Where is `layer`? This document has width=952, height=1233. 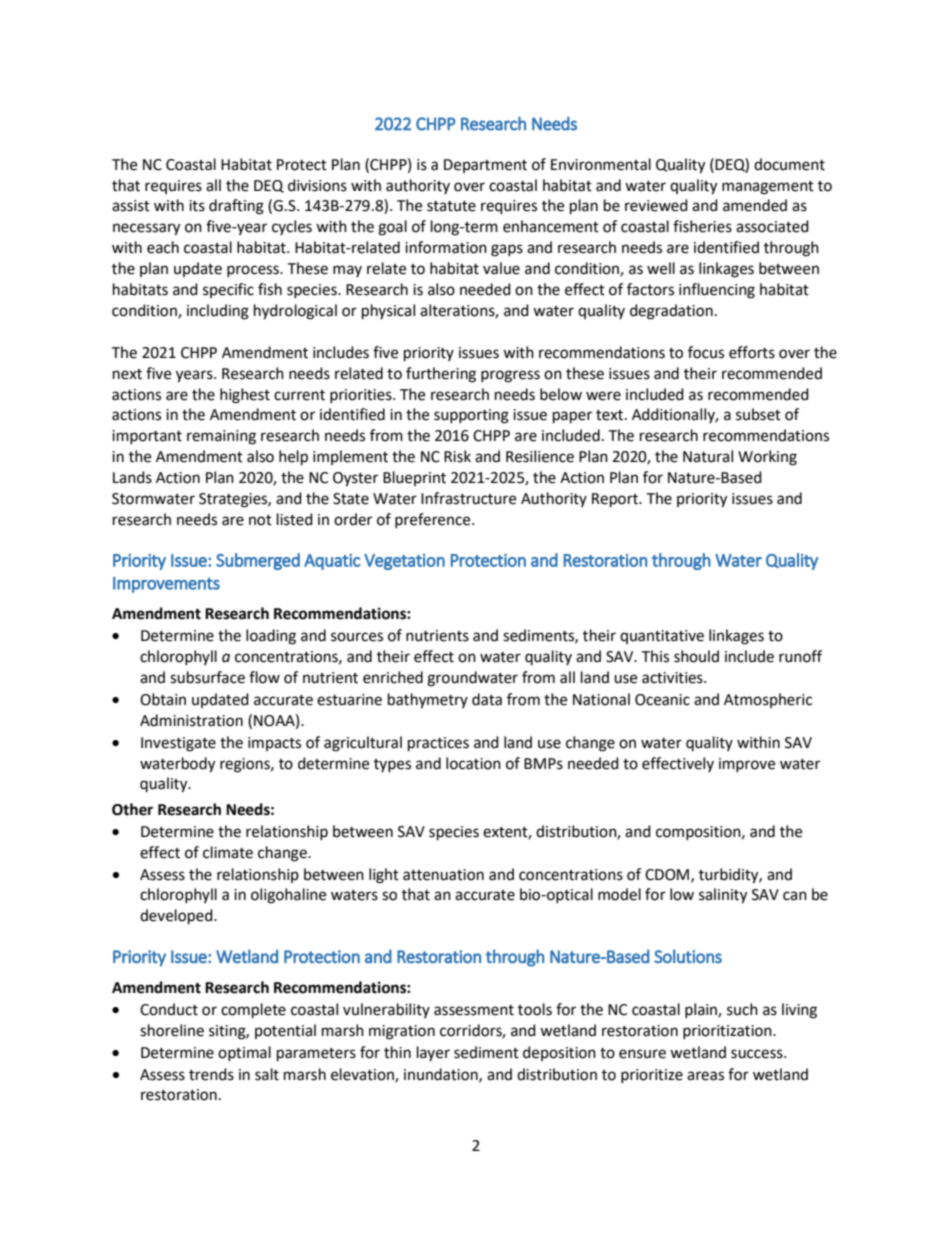 layer is located at coordinates (433, 1053).
